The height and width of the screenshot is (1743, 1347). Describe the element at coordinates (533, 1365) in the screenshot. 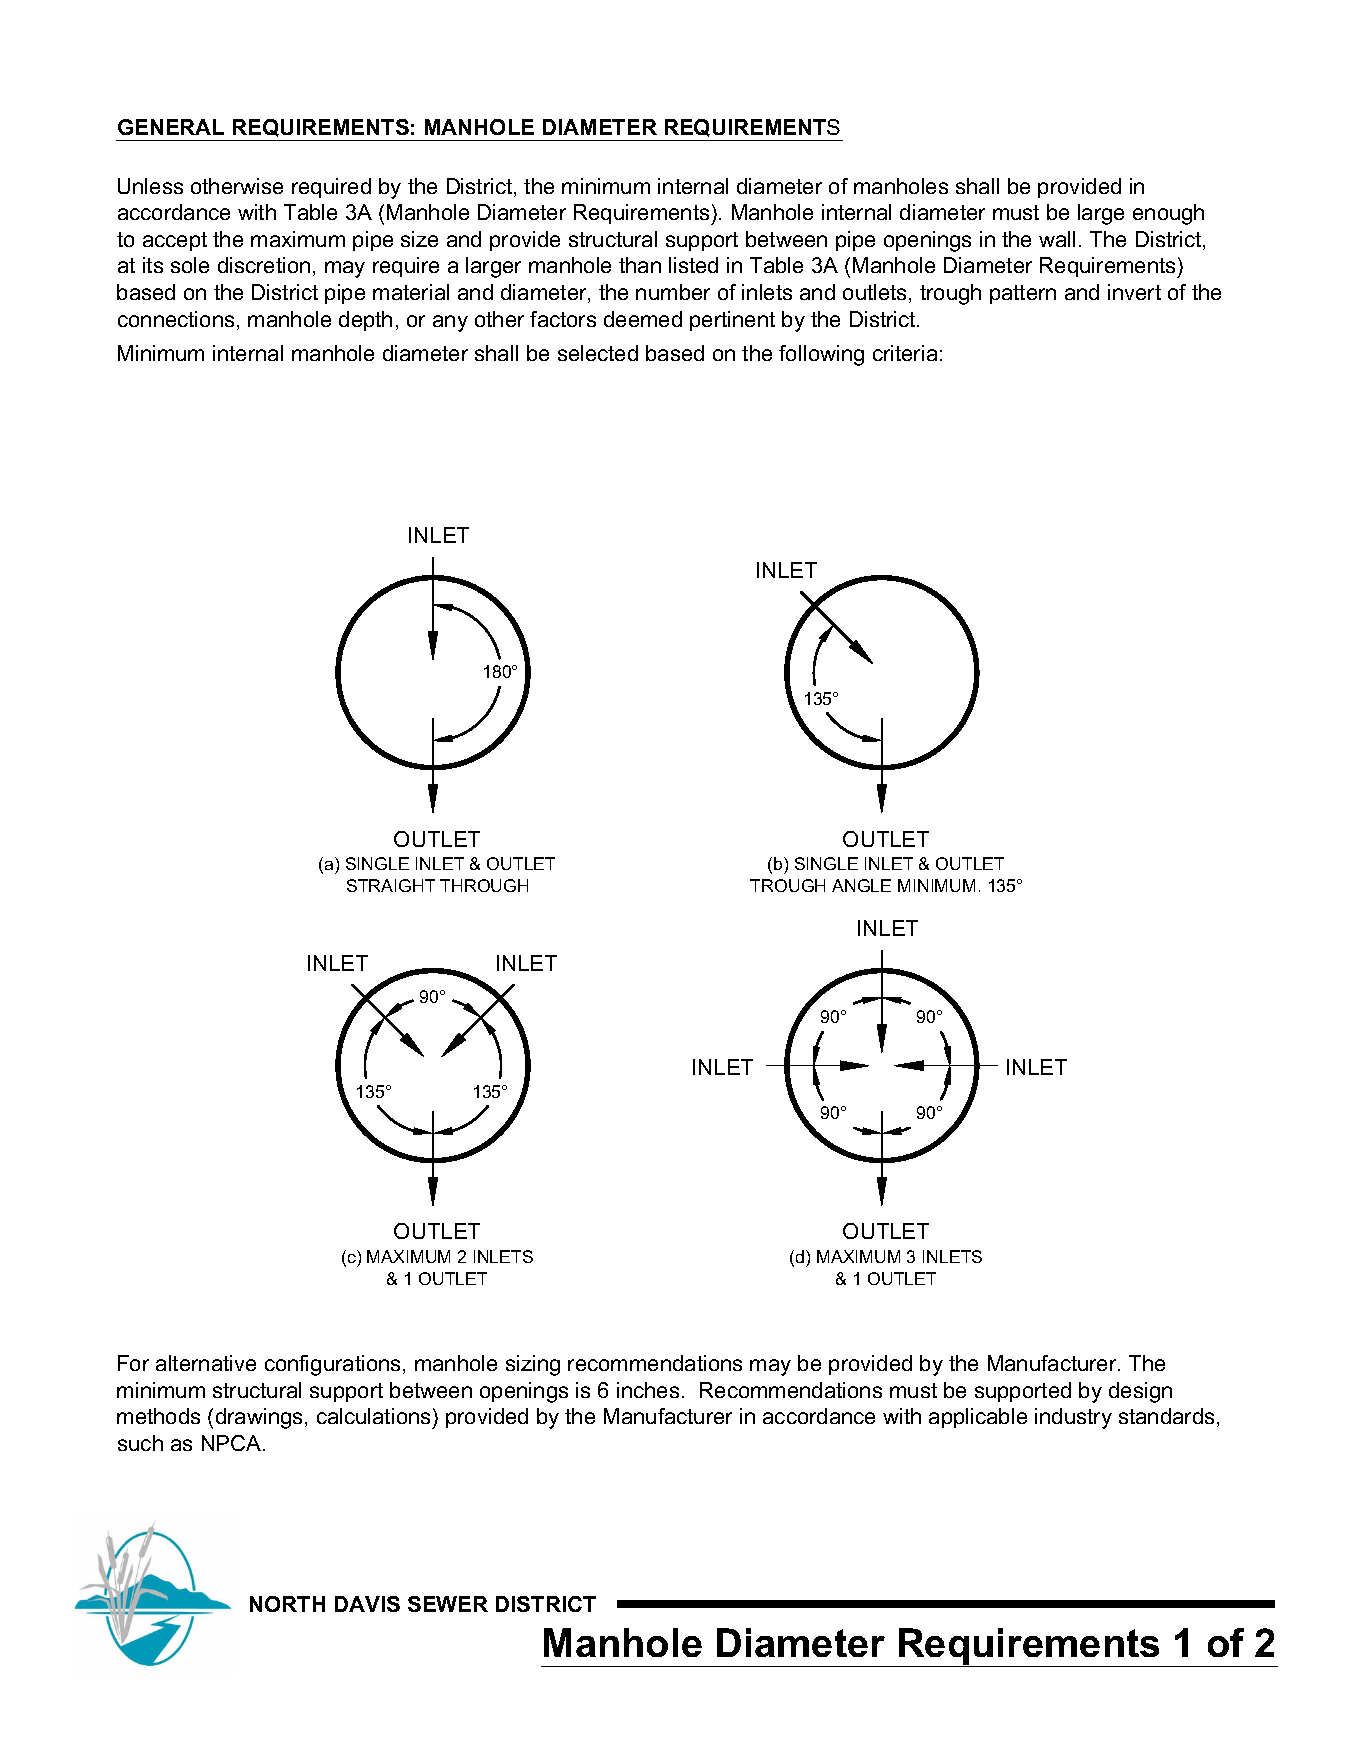

I see `sizing` at that location.
